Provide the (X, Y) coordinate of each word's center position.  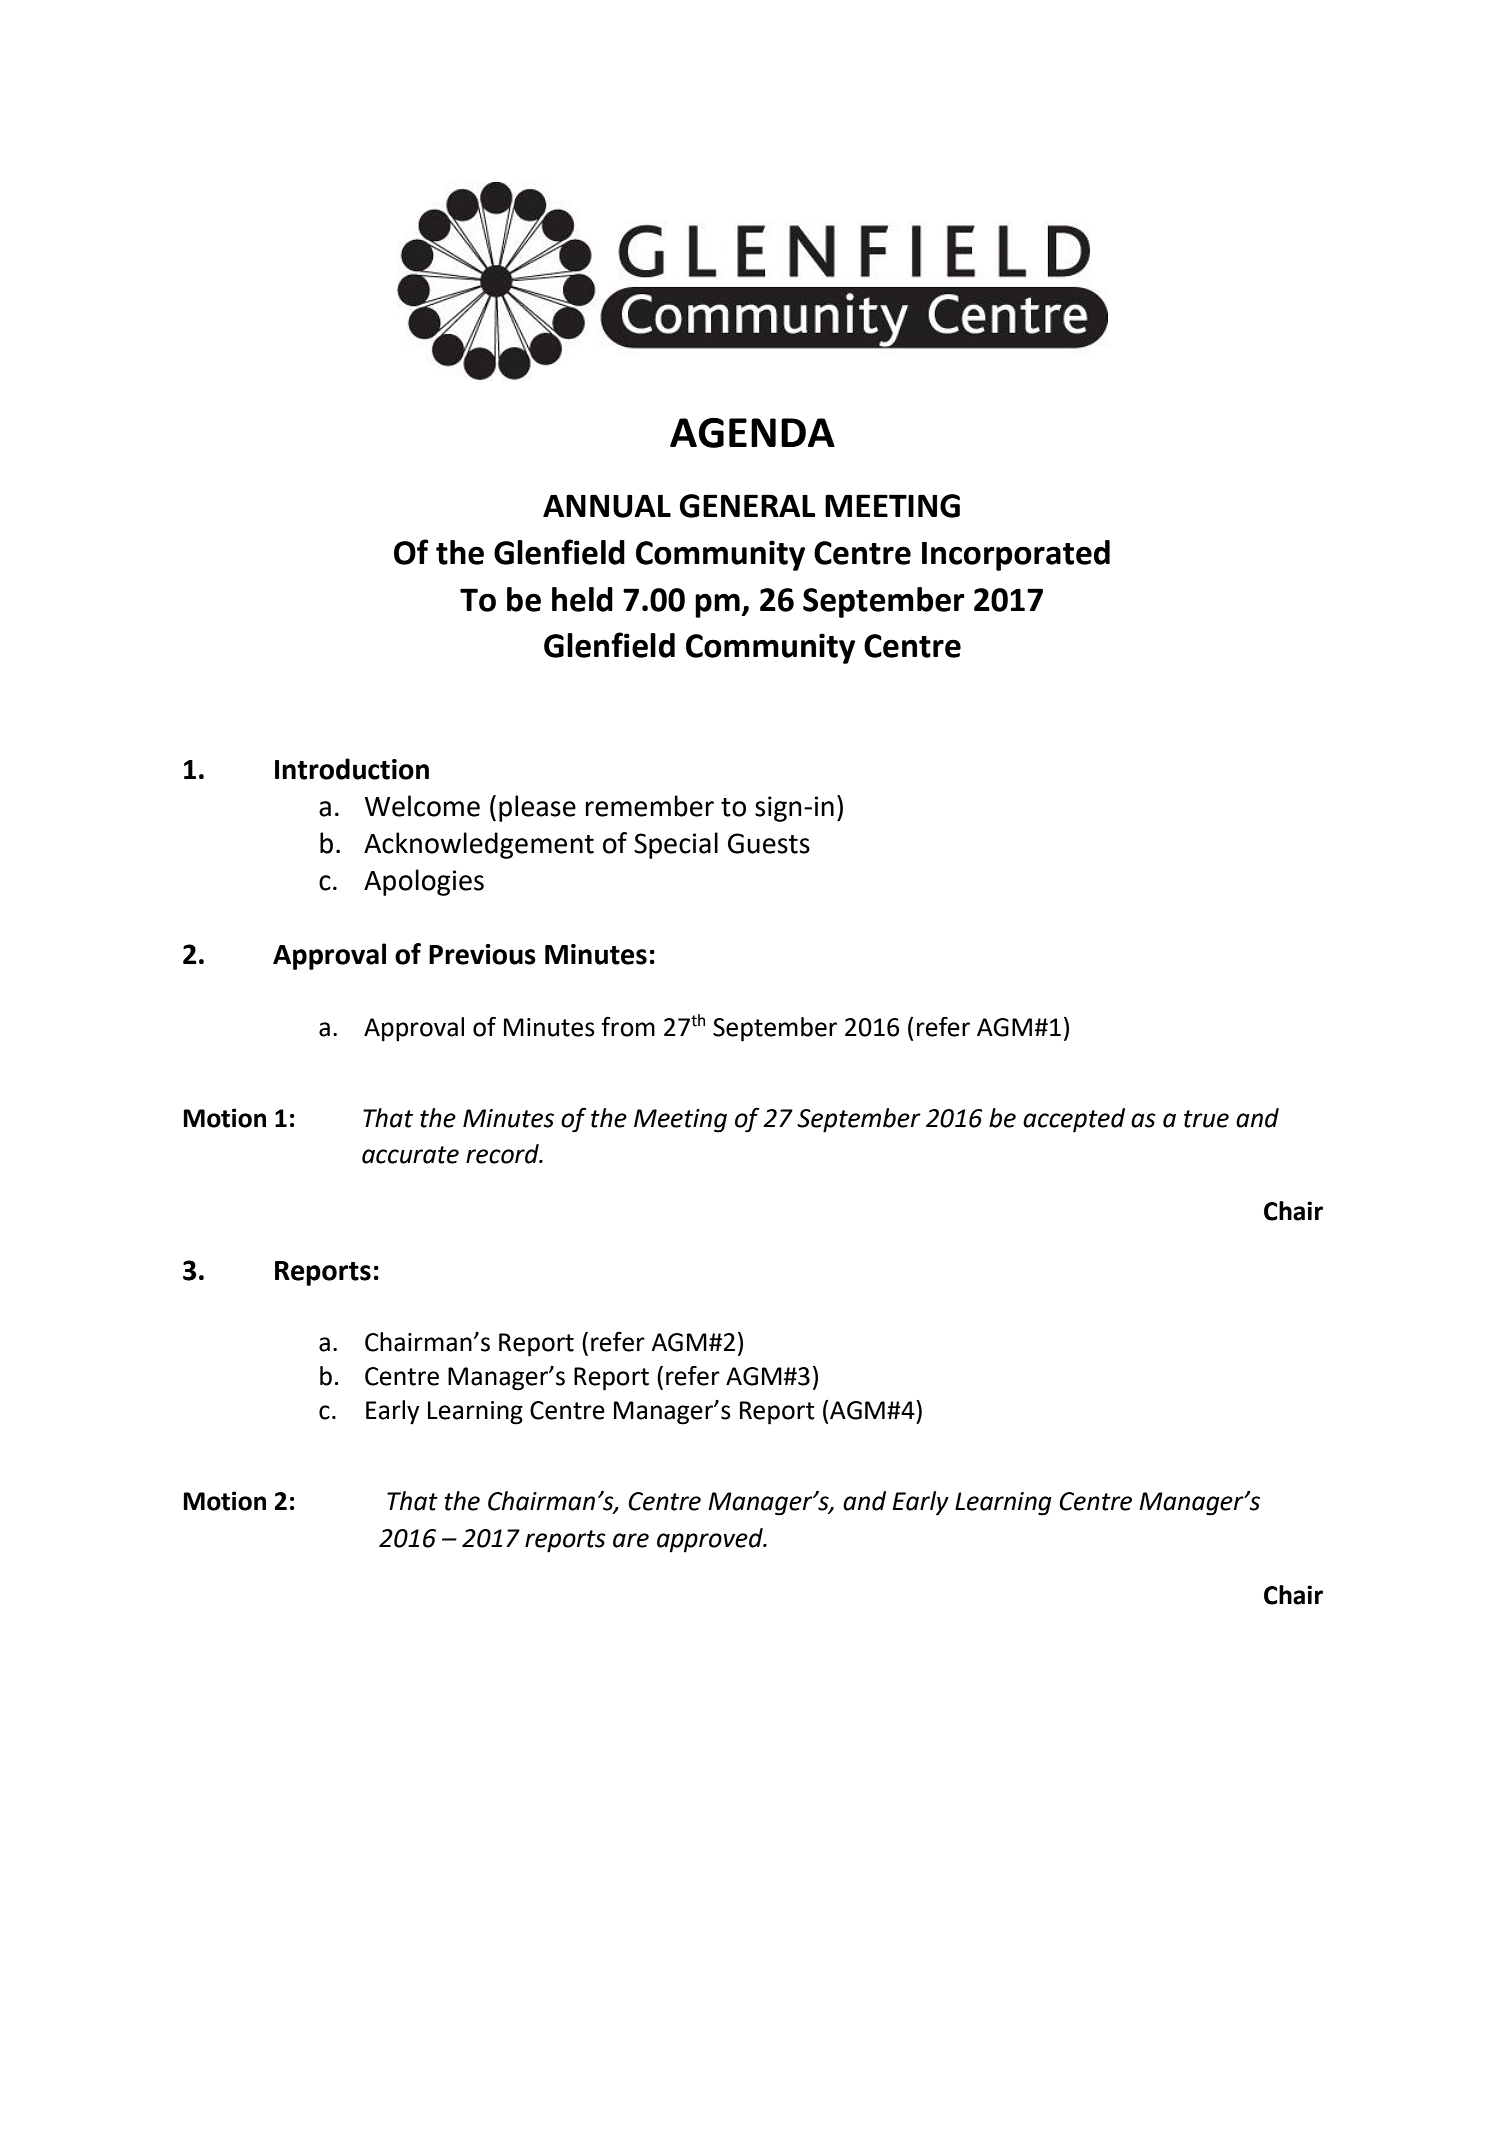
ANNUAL (607, 506)
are (631, 1540)
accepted (1074, 1120)
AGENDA (752, 433)
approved (711, 1540)
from (628, 1027)
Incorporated (1016, 555)
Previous (482, 954)
